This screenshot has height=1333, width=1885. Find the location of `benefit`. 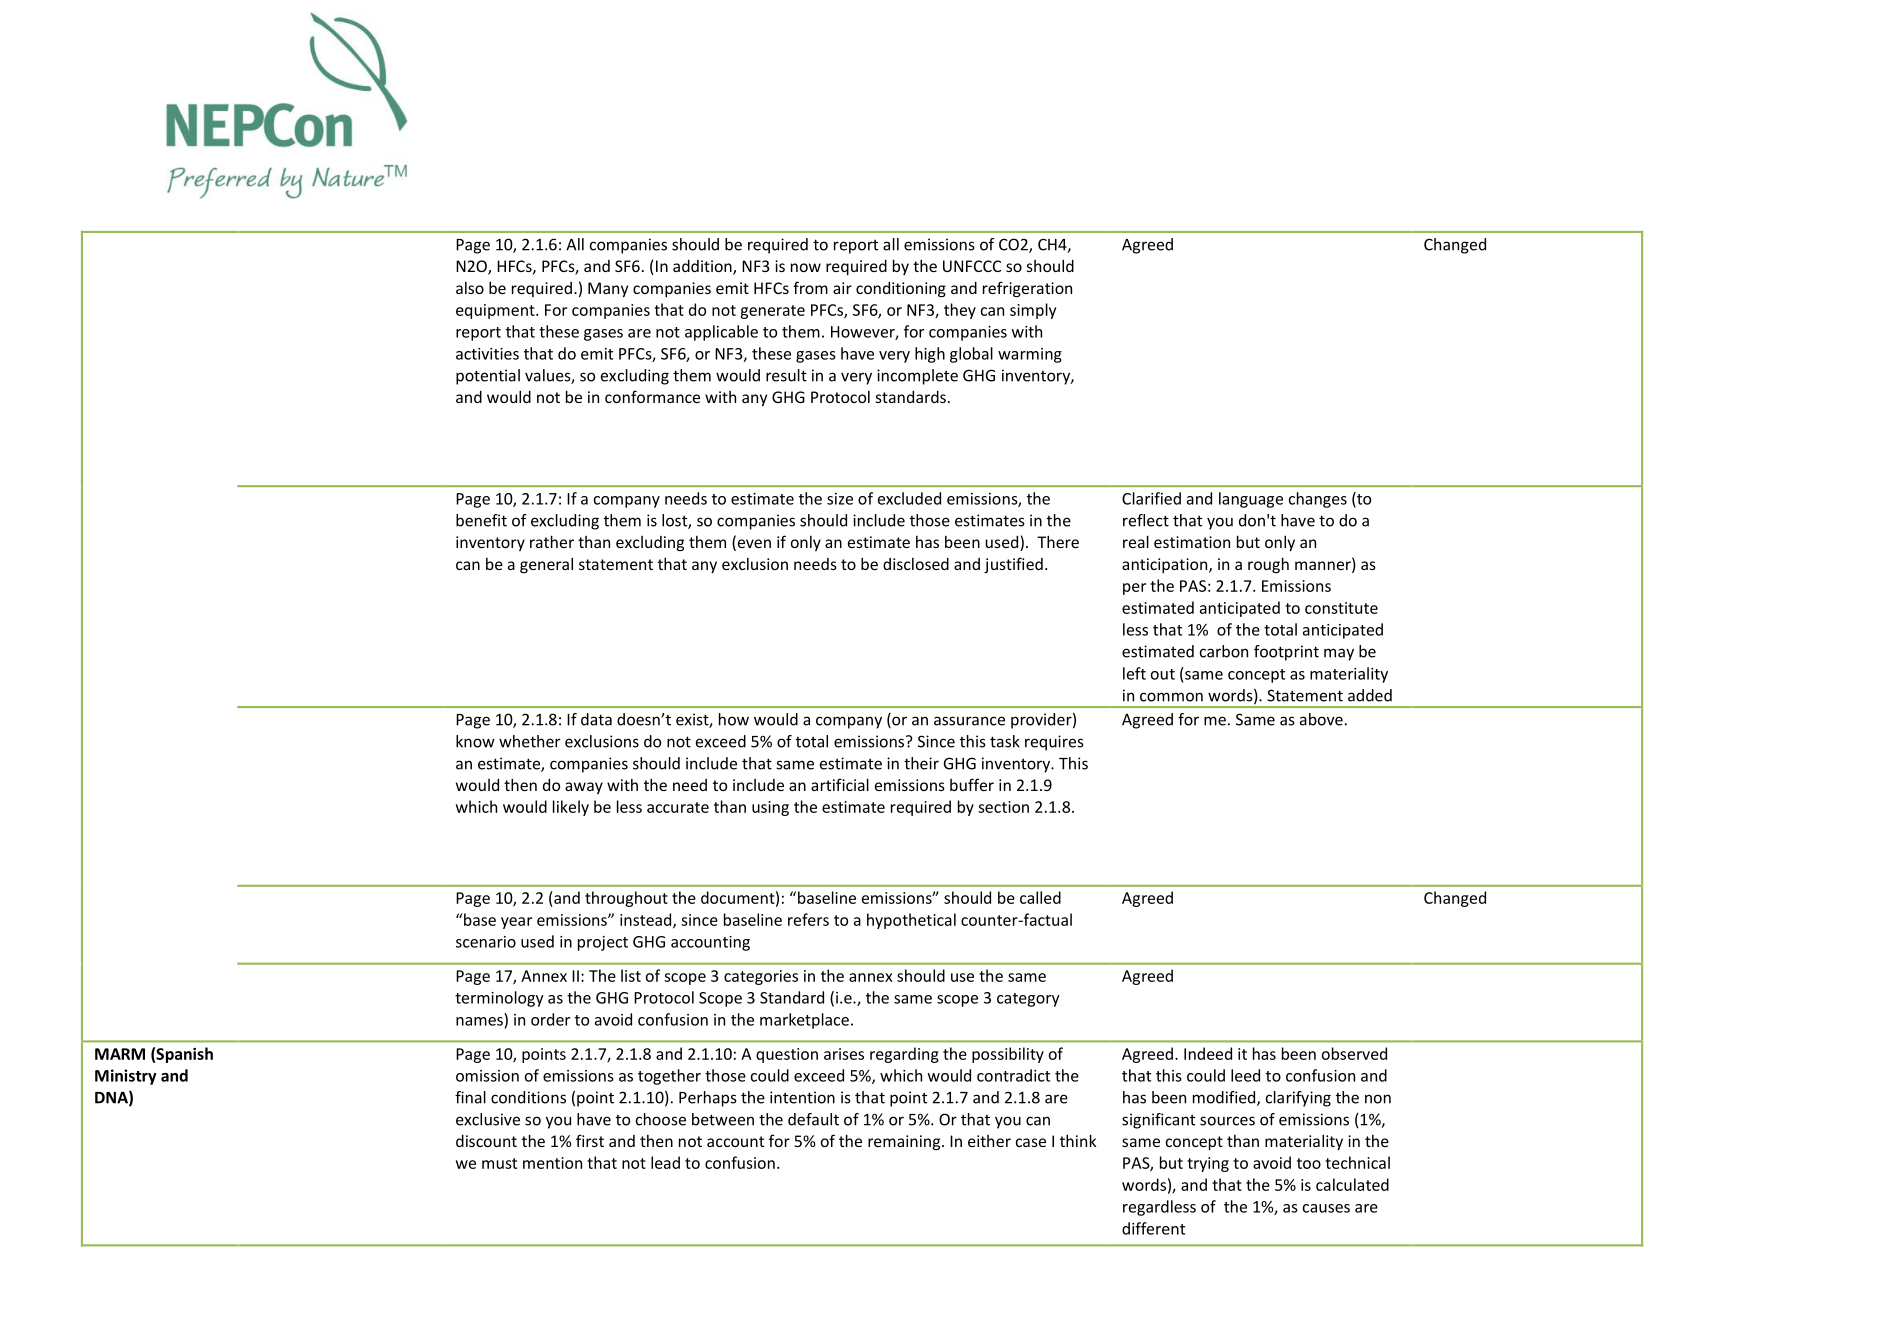

benefit is located at coordinates (481, 520).
